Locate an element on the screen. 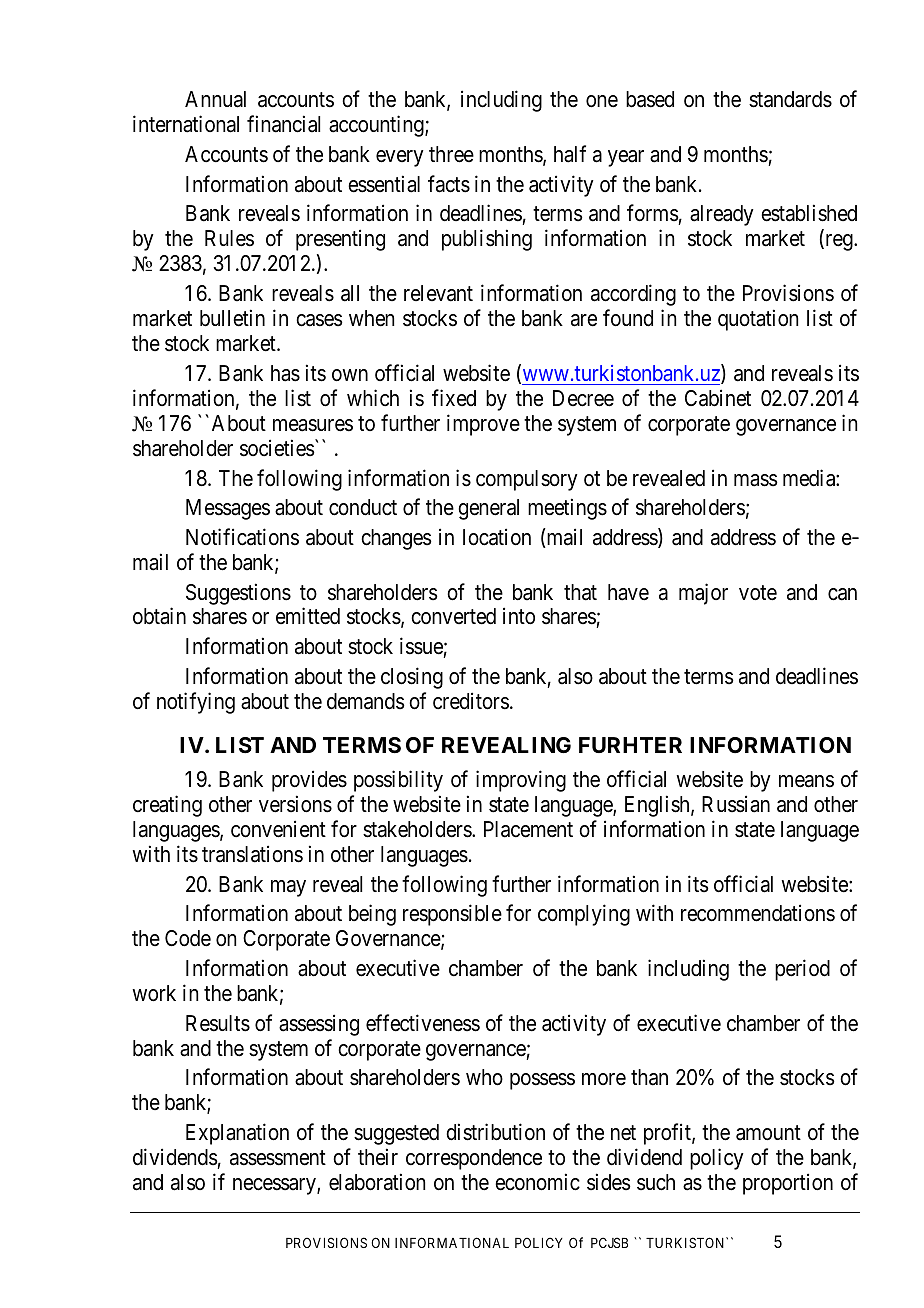  bulletin is located at coordinates (232, 318).
